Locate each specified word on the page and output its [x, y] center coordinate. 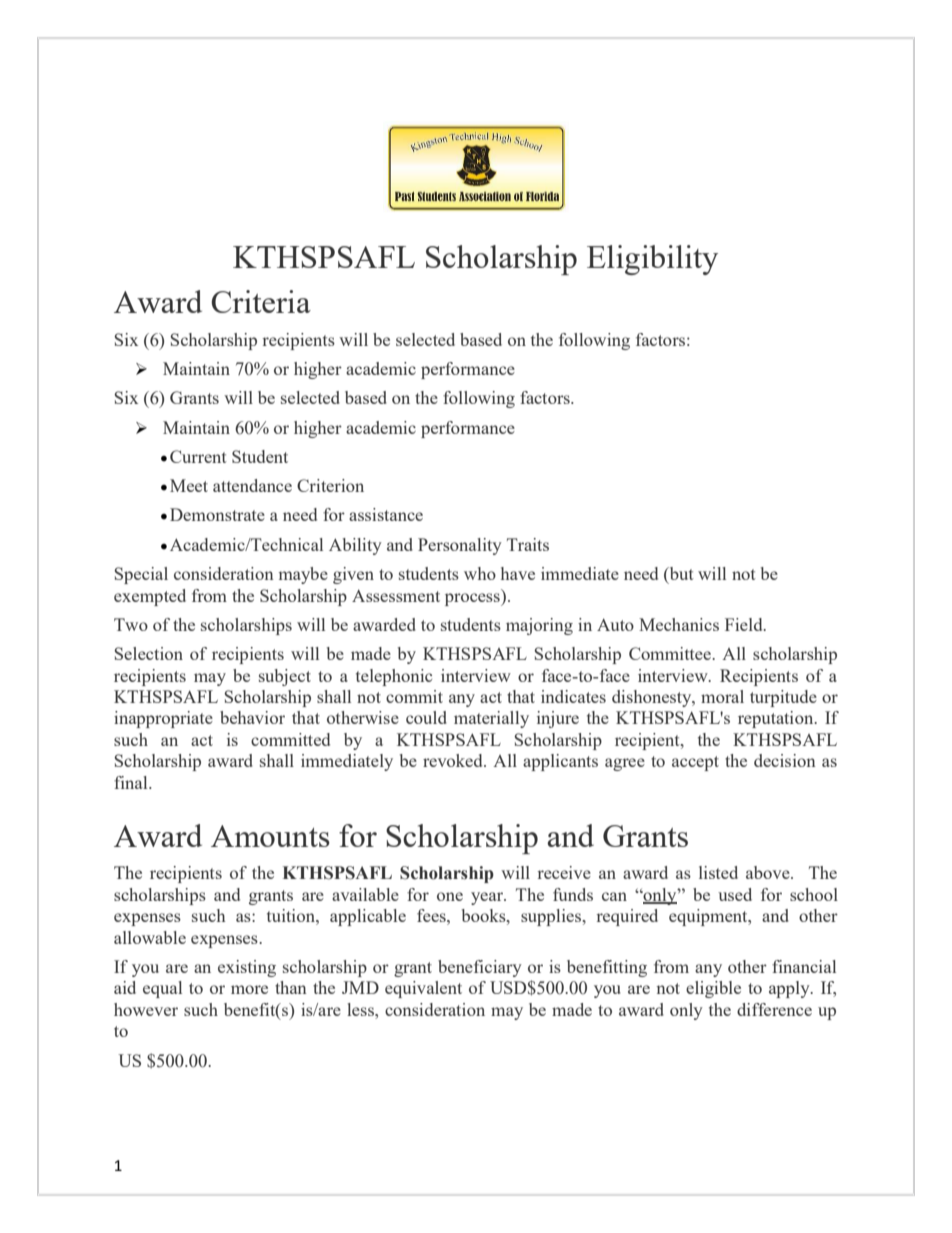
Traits [528, 544]
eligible [713, 989]
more [249, 989]
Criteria [261, 301]
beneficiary [480, 968]
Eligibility [652, 260]
